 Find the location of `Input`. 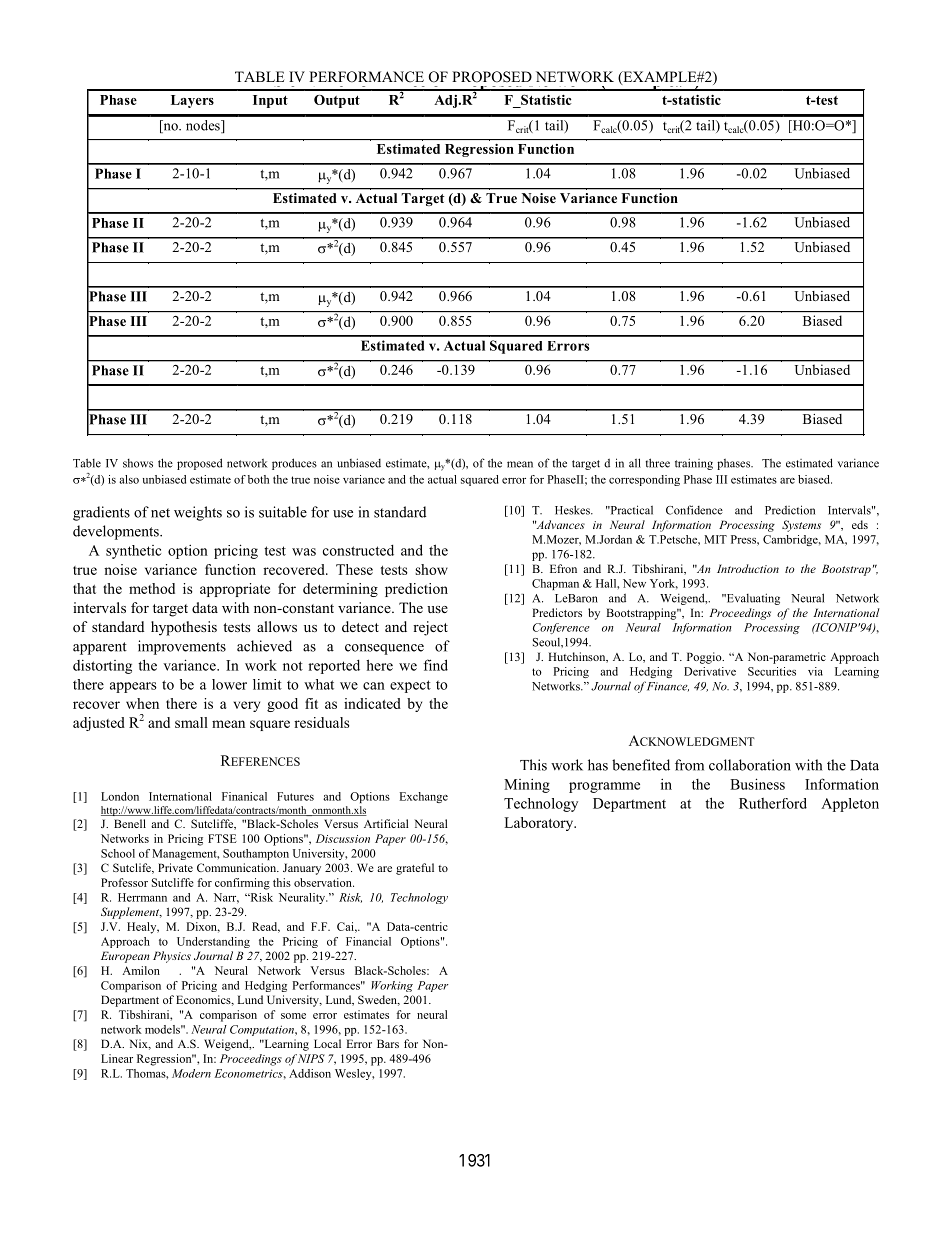

Input is located at coordinates (270, 101).
